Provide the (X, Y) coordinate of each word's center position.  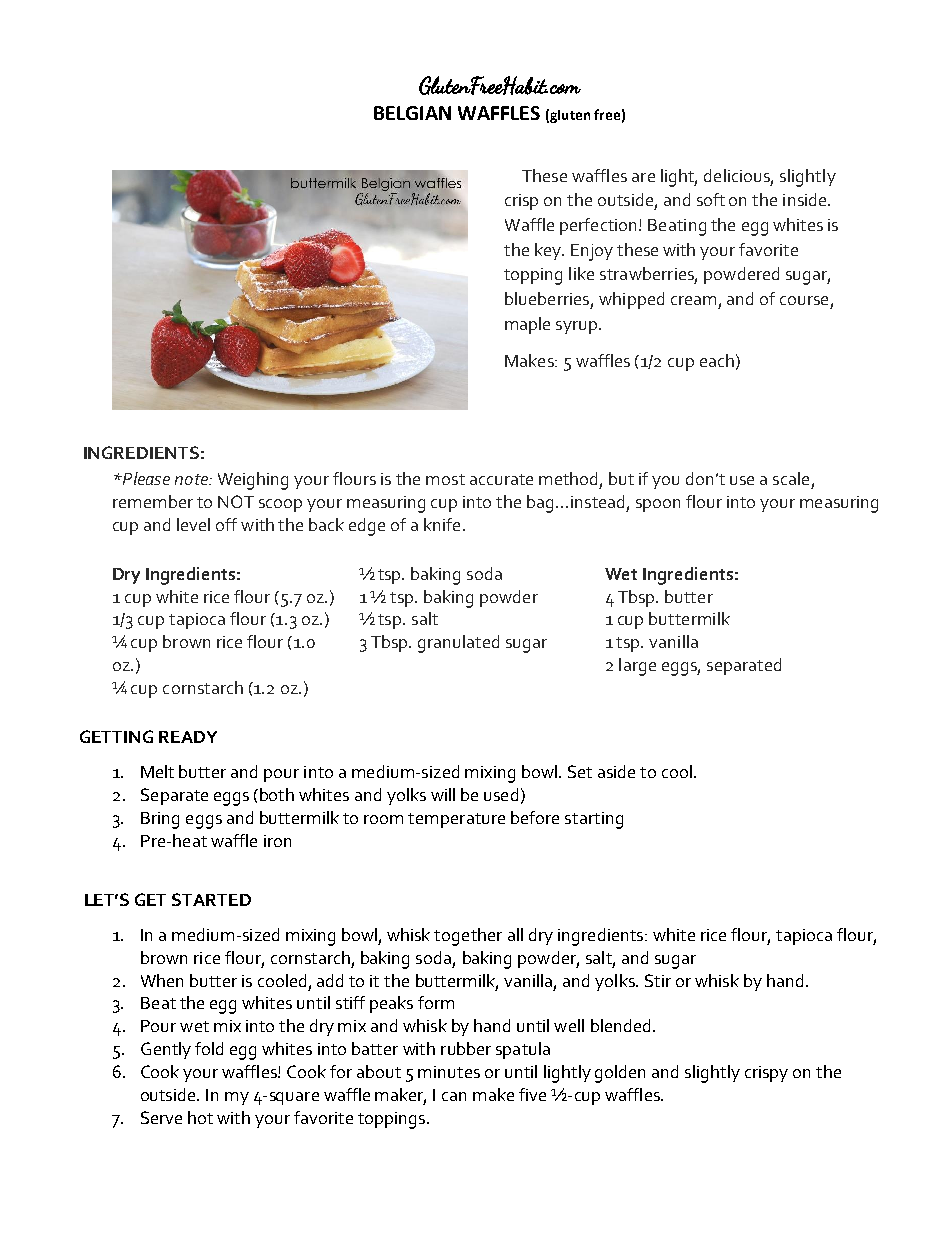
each (717, 360)
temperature (456, 820)
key (549, 251)
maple (527, 325)
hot (200, 1117)
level (193, 524)
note (192, 479)
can (454, 1096)
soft (711, 199)
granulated (458, 644)
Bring (160, 820)
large (637, 667)
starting (594, 820)
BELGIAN (412, 113)
